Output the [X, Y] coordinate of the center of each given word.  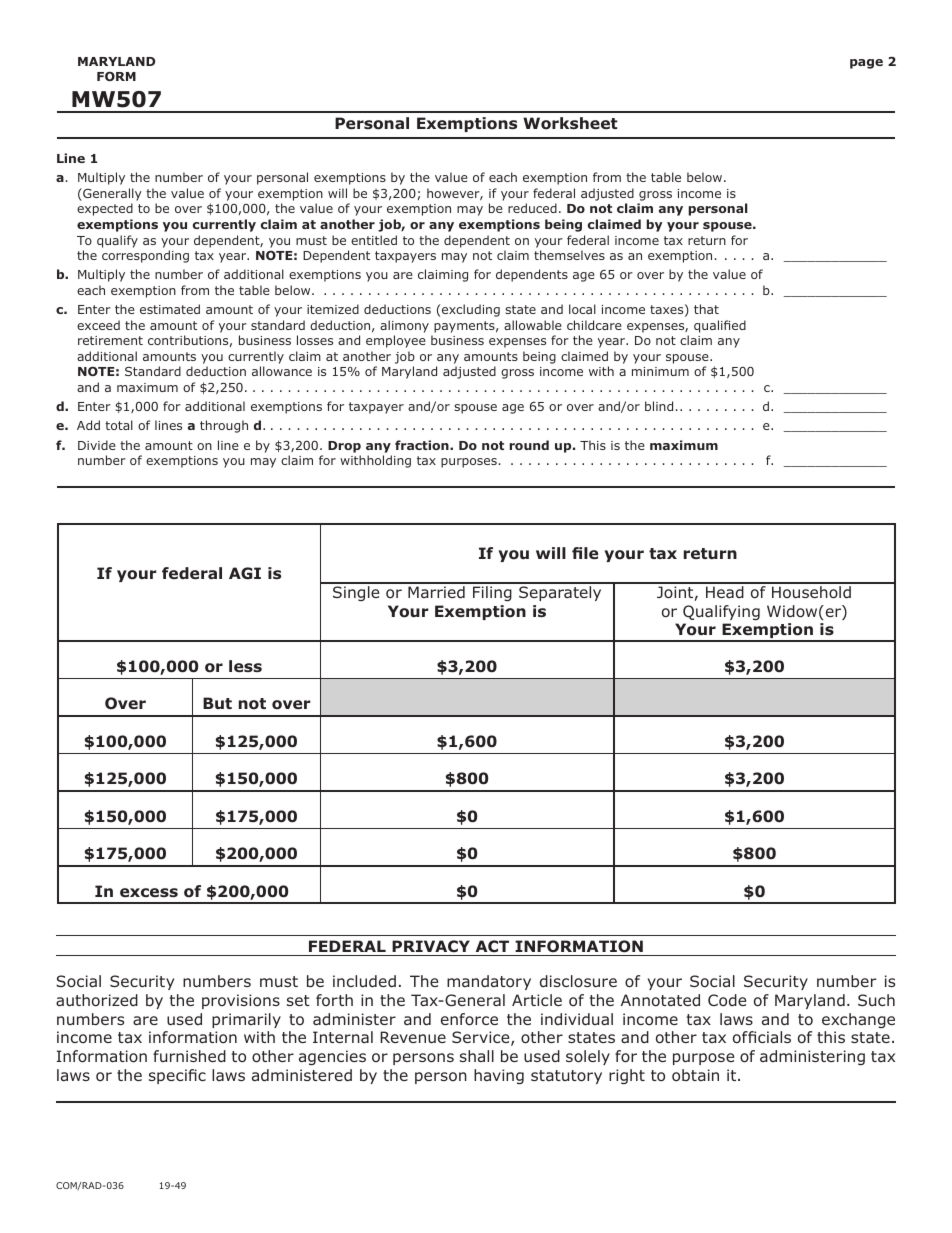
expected [105, 209]
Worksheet [570, 123]
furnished [189, 1056]
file [585, 553]
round [529, 445]
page [866, 64]
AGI [245, 573]
